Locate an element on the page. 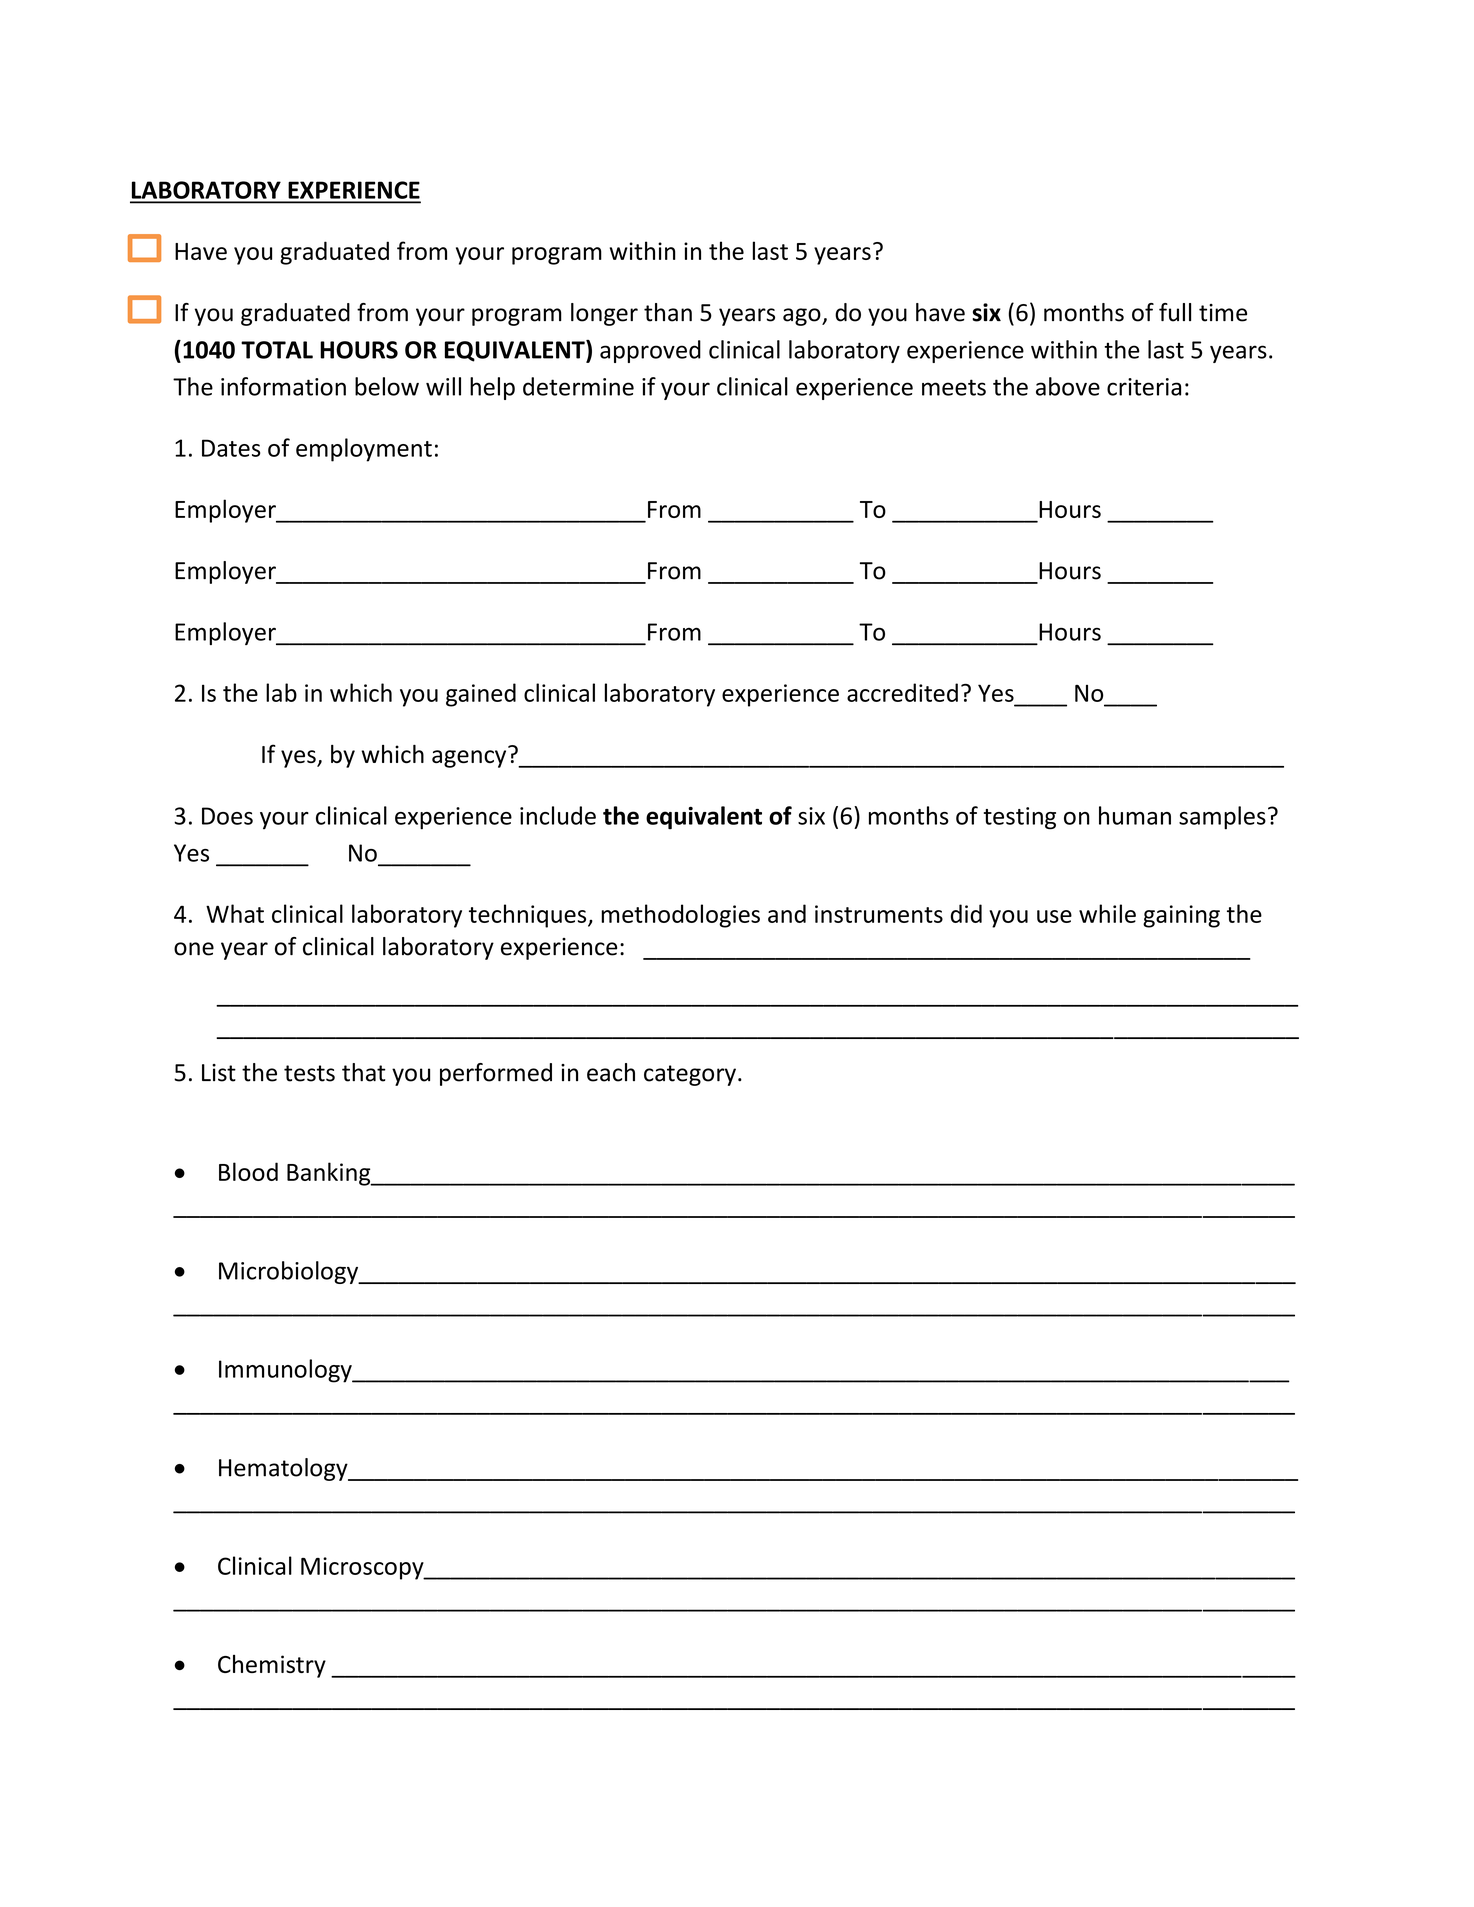  category is located at coordinates (690, 1075).
